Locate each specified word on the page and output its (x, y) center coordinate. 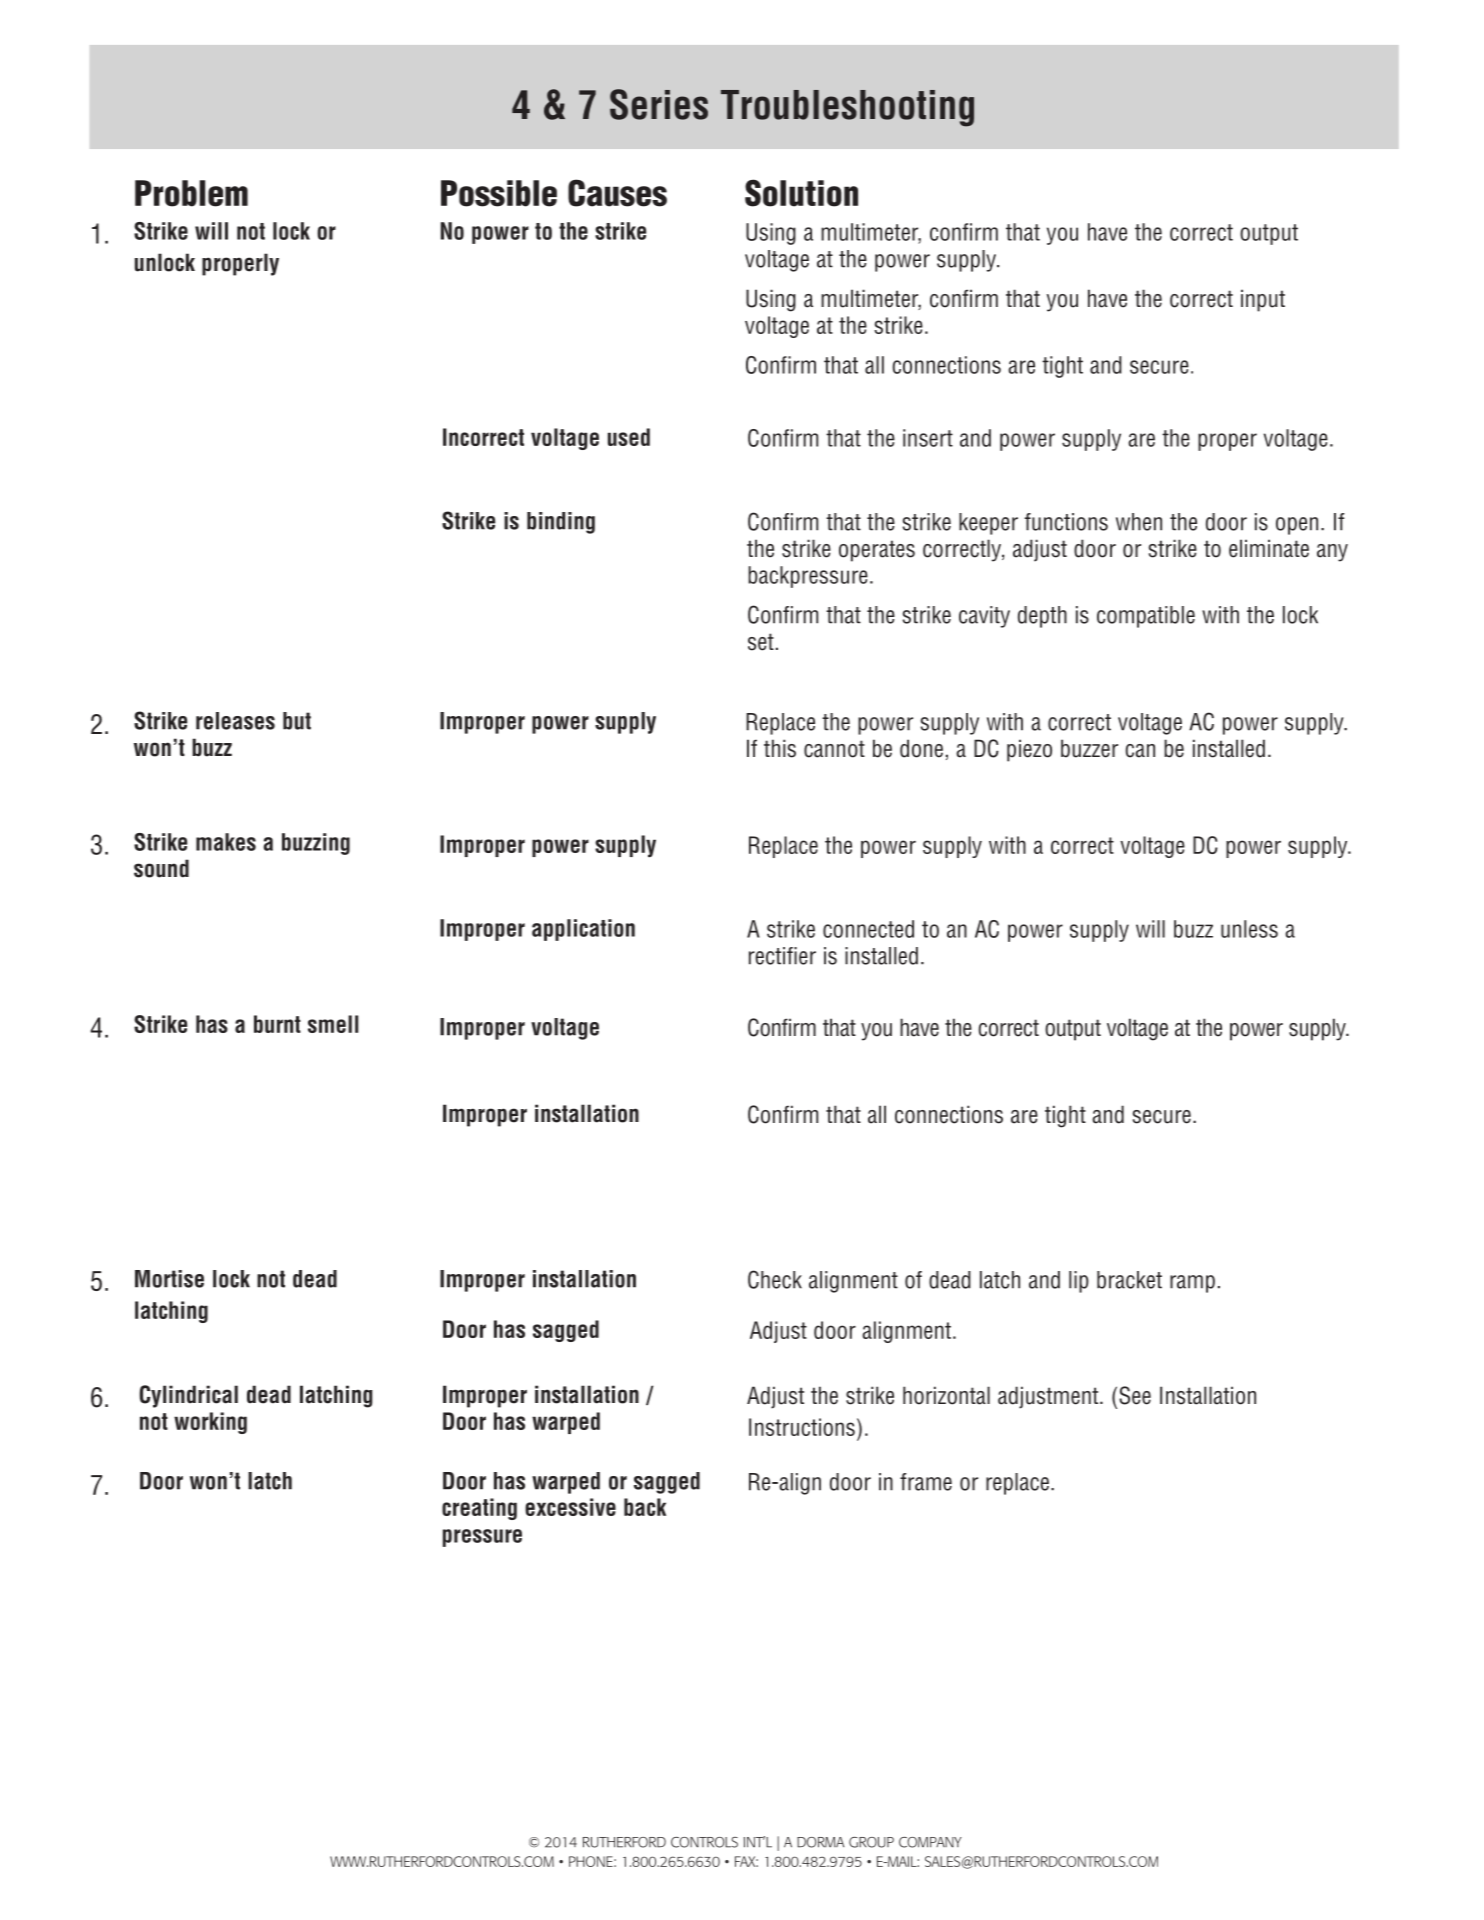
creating (479, 1509)
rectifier (782, 956)
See (1135, 1395)
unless (1249, 929)
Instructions (802, 1427)
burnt (277, 1024)
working (210, 1423)
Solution (801, 193)
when (1139, 522)
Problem (191, 193)
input (1263, 300)
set (761, 642)
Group (871, 1842)
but (297, 721)
